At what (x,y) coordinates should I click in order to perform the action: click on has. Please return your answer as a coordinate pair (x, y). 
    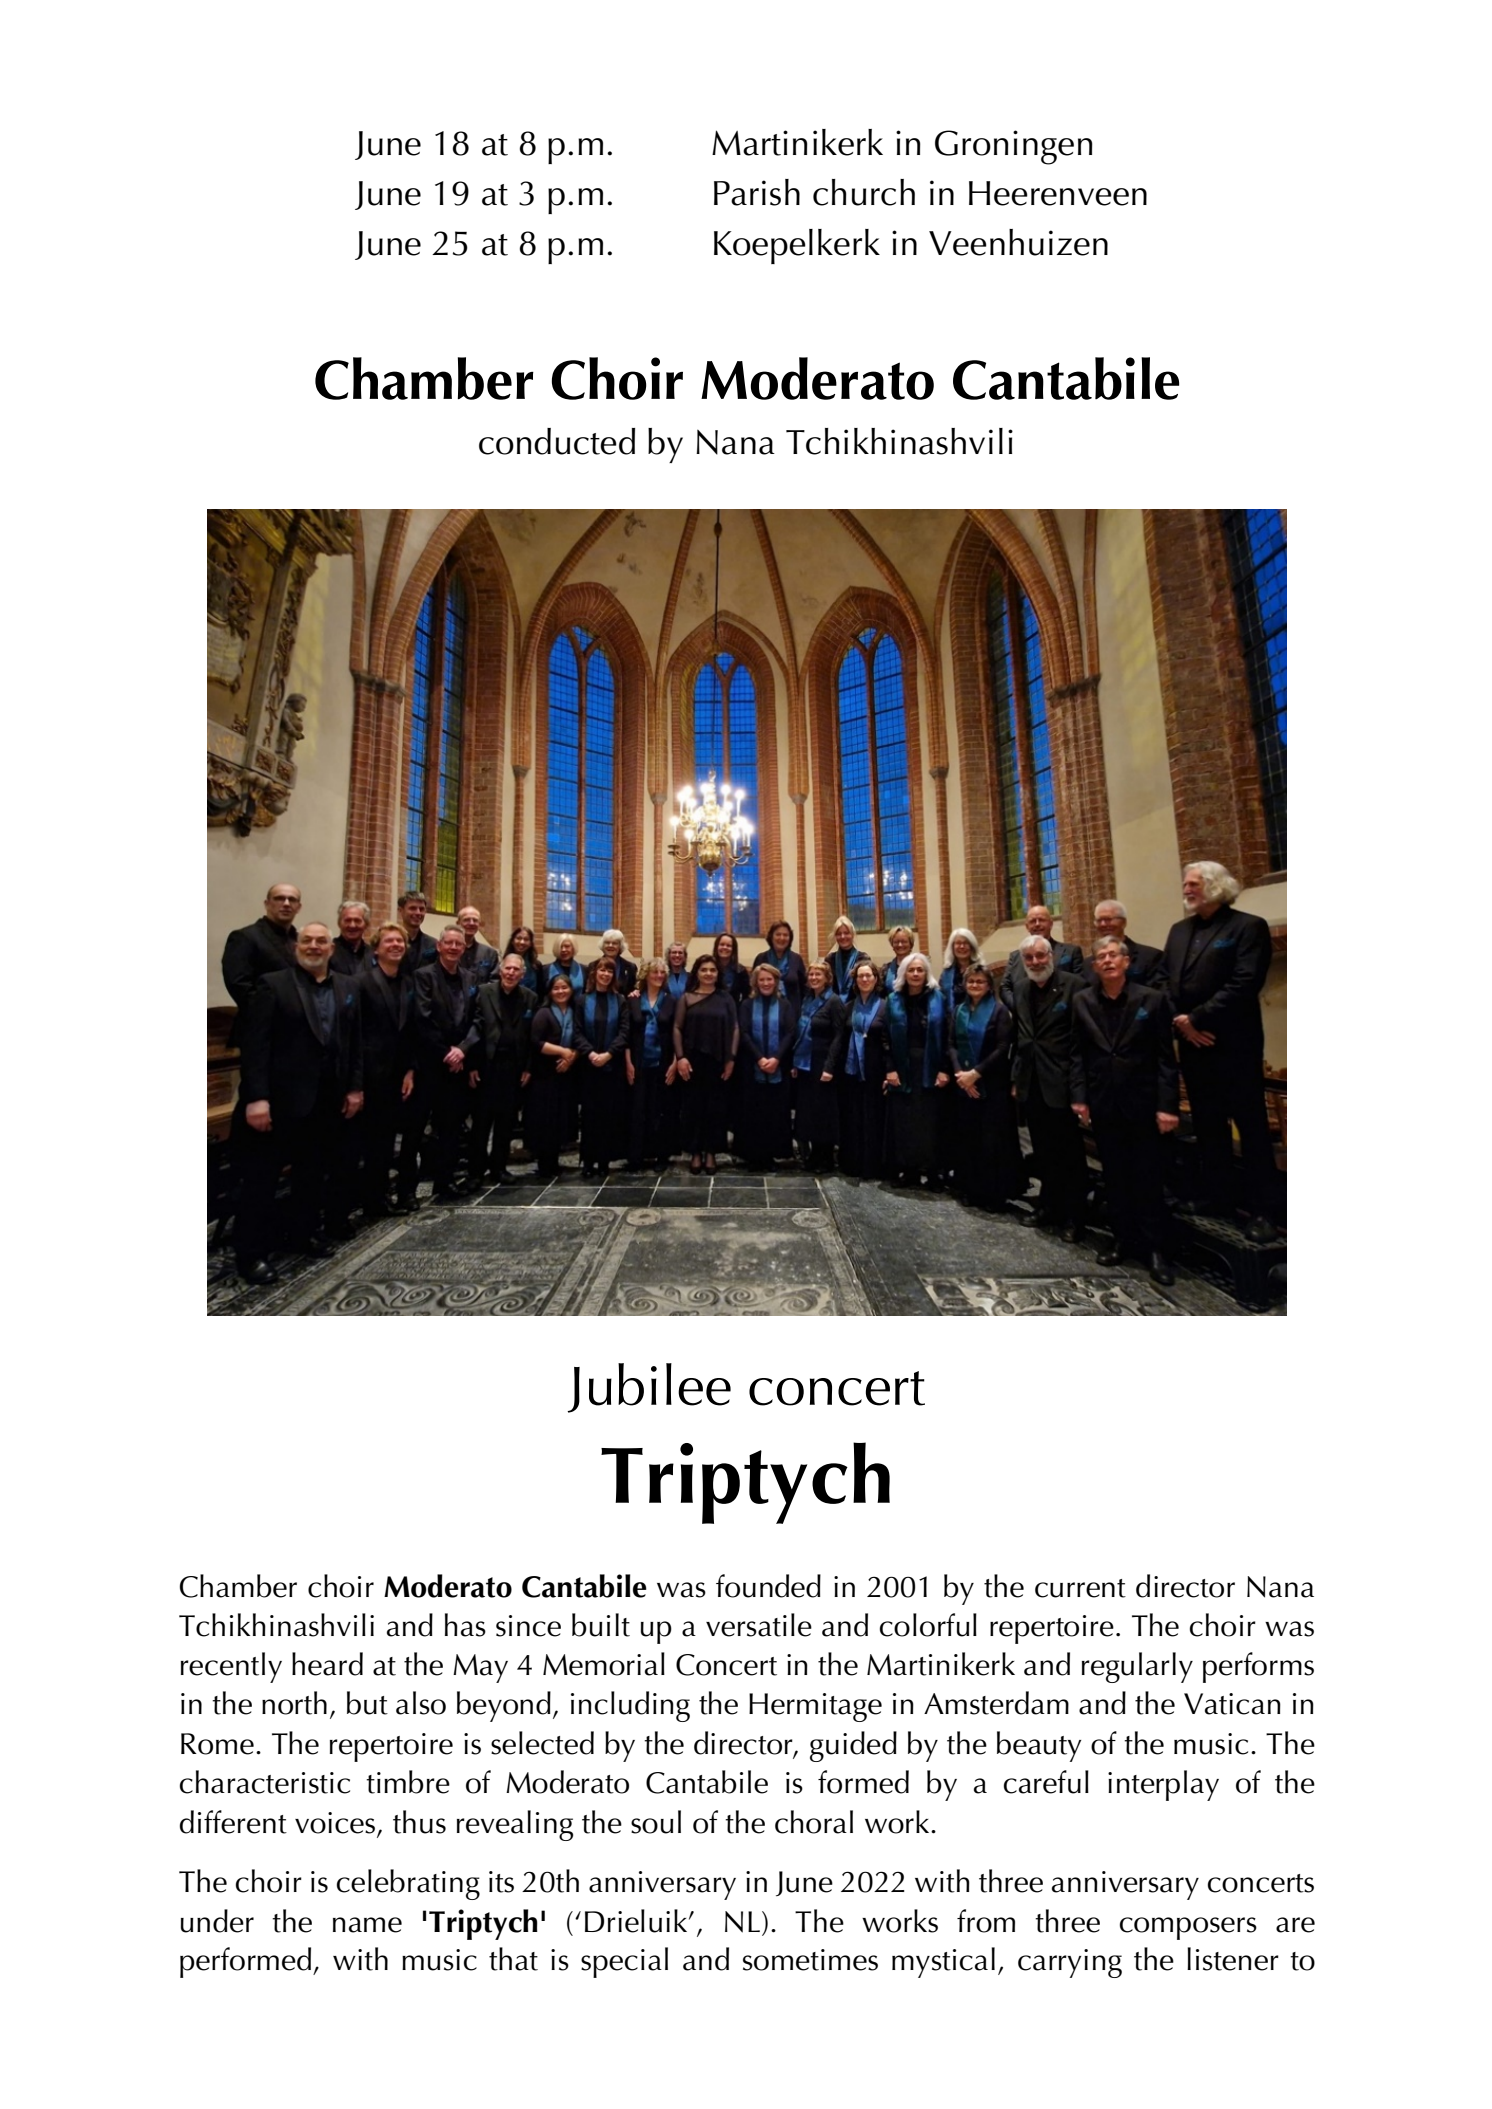
    Looking at the image, I should click on (465, 1625).
